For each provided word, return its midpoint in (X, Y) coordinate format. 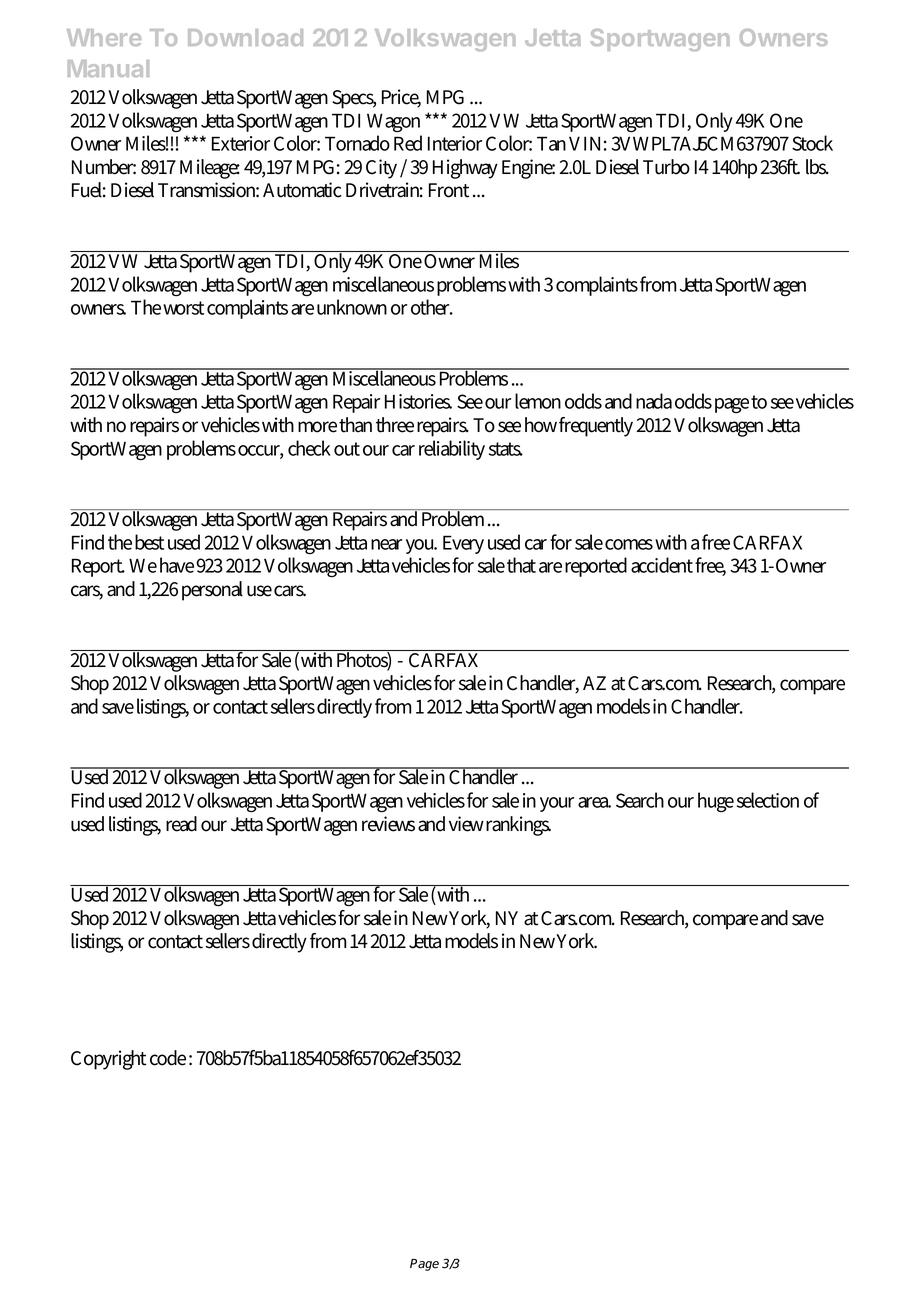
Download (245, 37)
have (177, 565)
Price (401, 98)
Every (463, 544)
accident (662, 565)
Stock (812, 143)
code (168, 1058)
